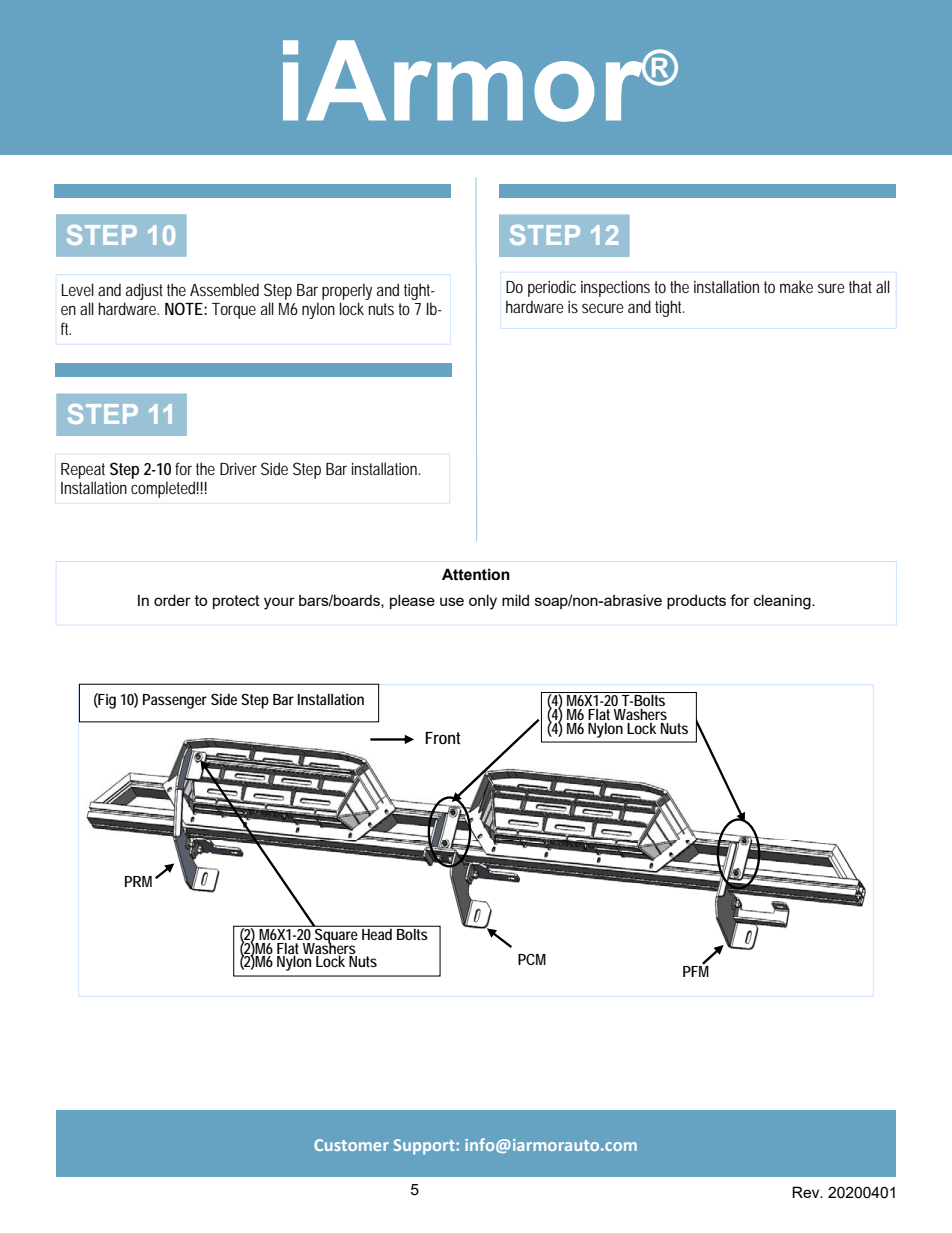  Describe the element at coordinates (351, 1145) in the document. I see `Customer` at that location.
